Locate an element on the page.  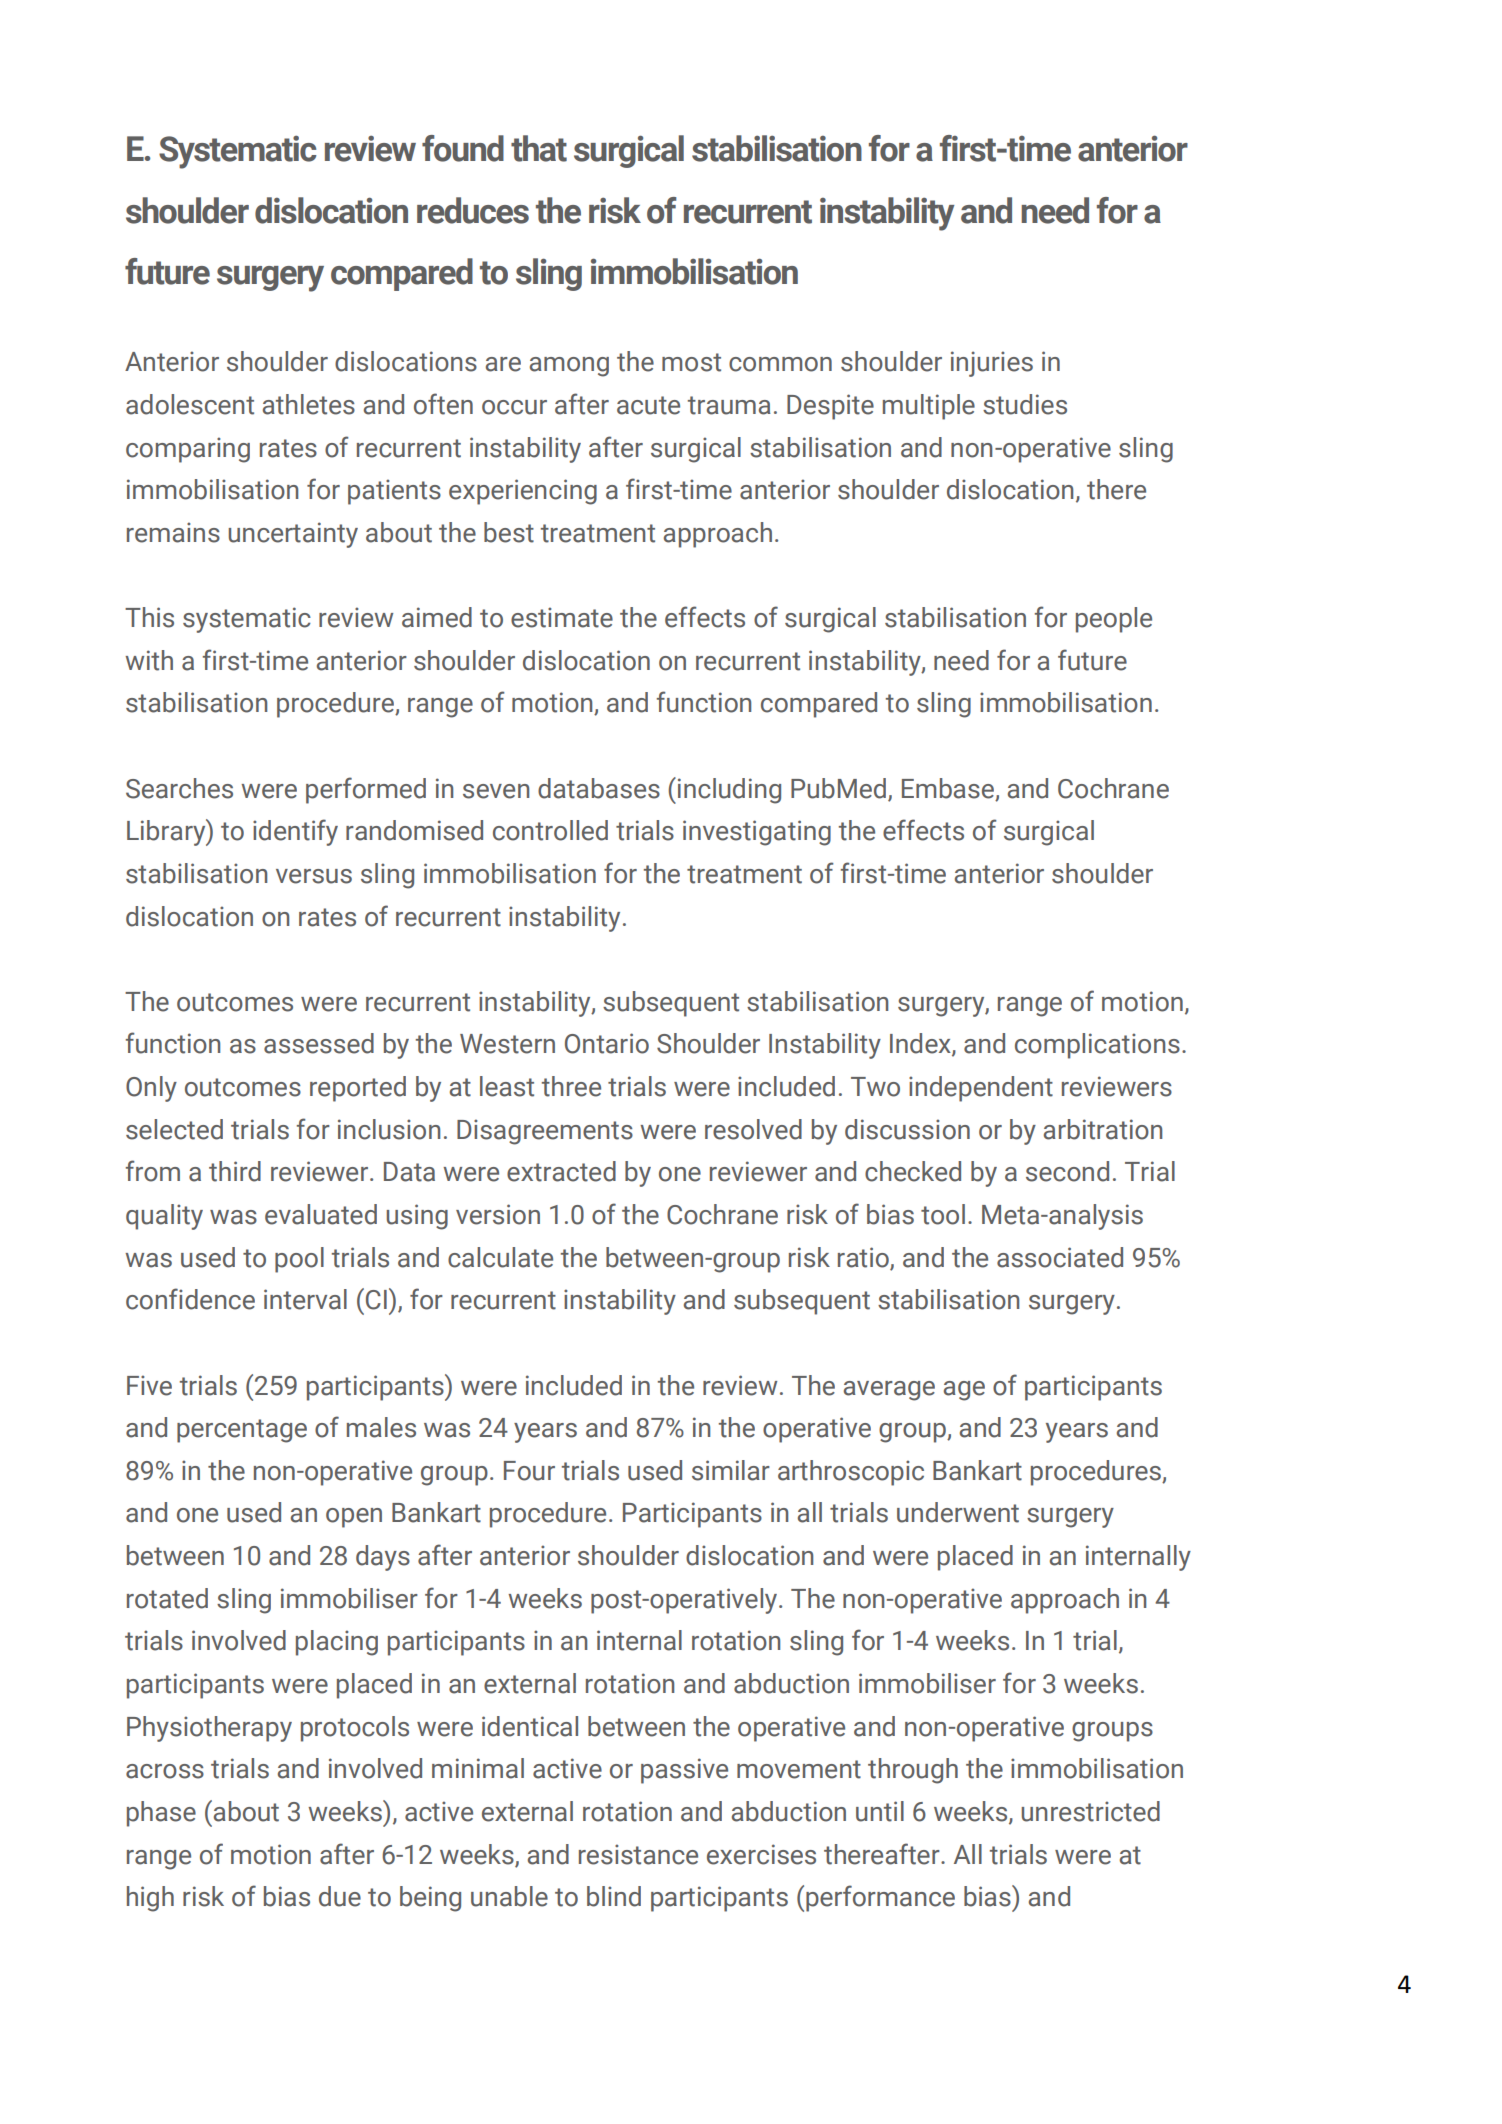
that is located at coordinates (539, 148).
